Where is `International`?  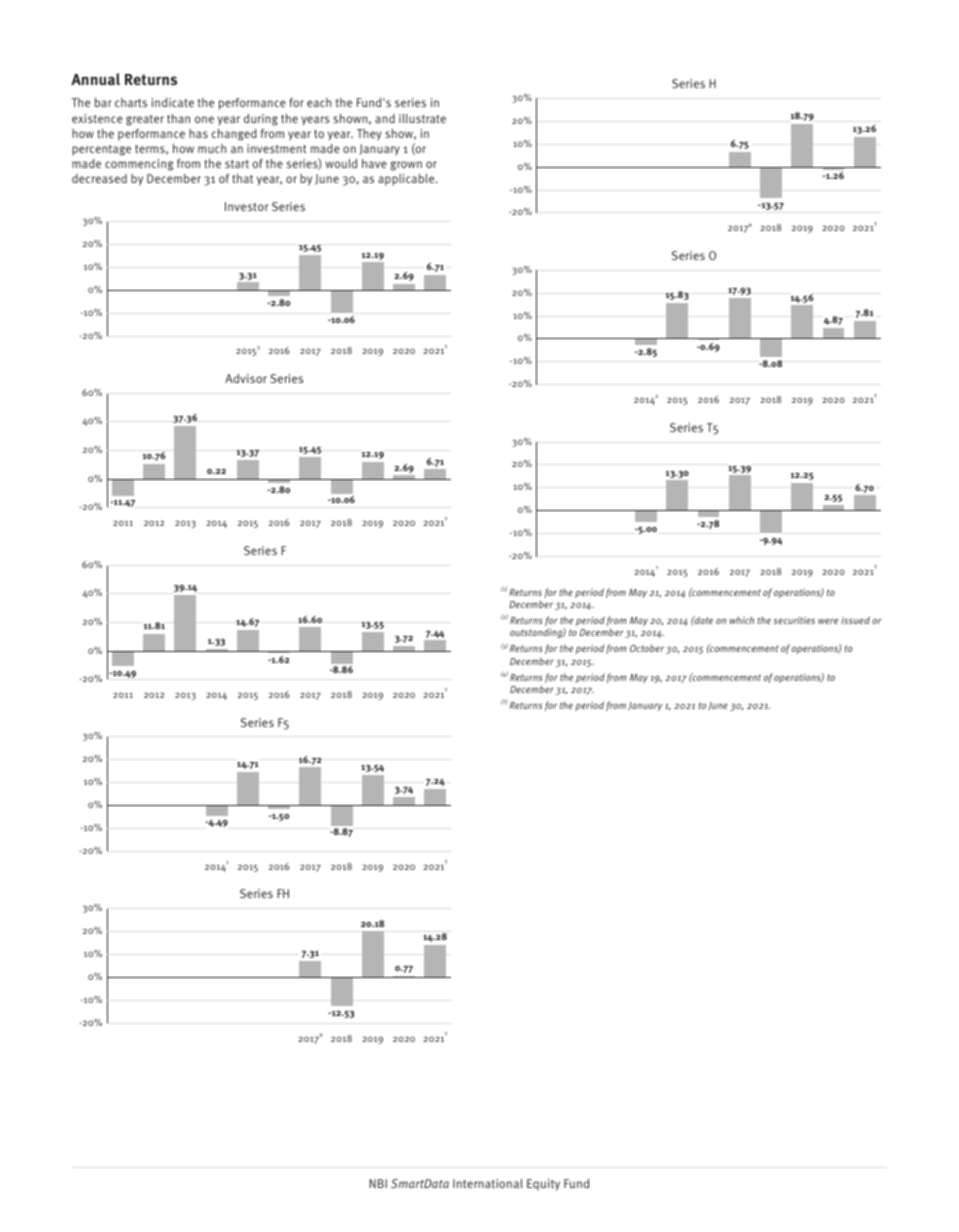 International is located at coordinates (488, 1183).
